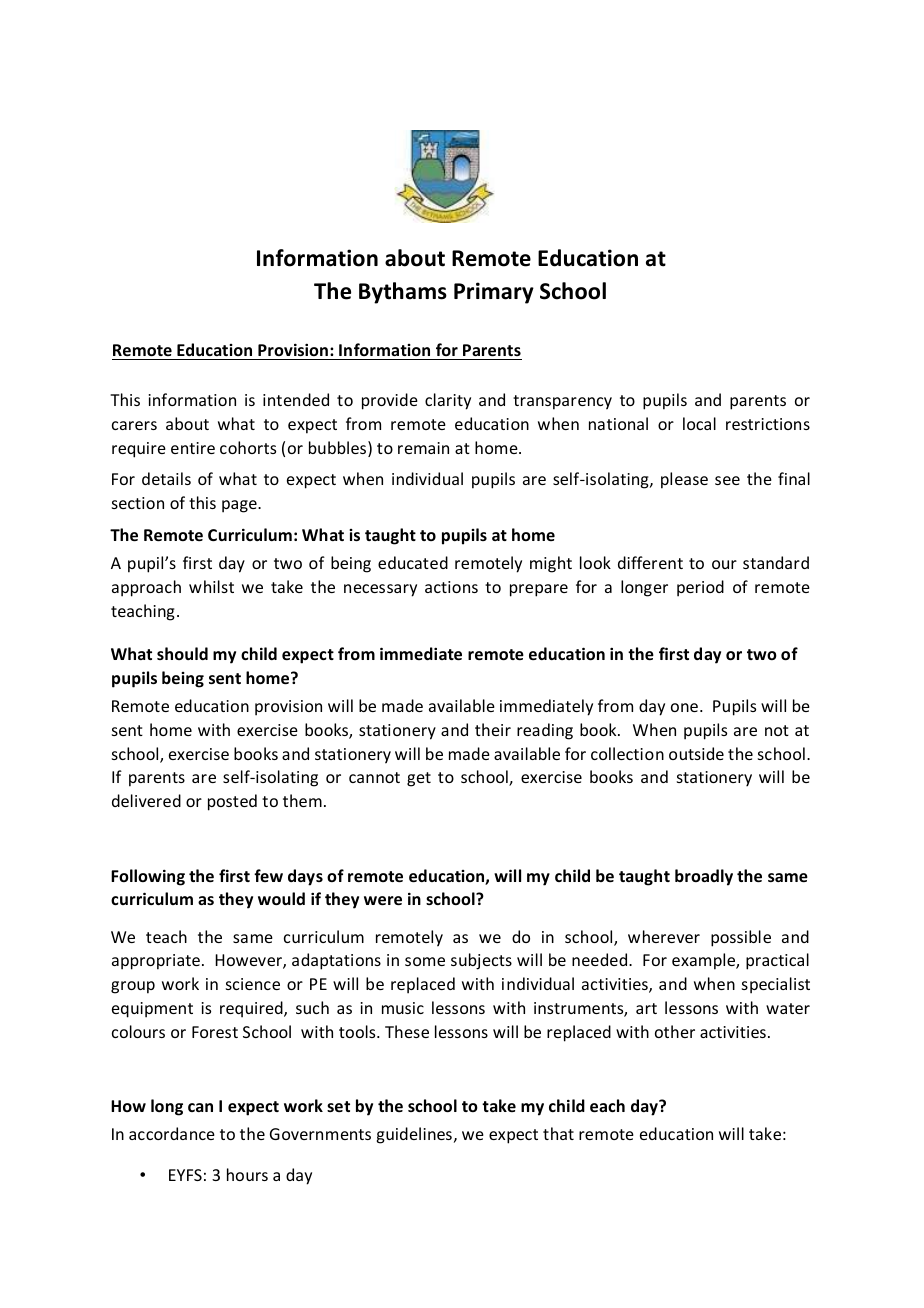 The width and height of the screenshot is (924, 1308). I want to click on see, so click(727, 480).
